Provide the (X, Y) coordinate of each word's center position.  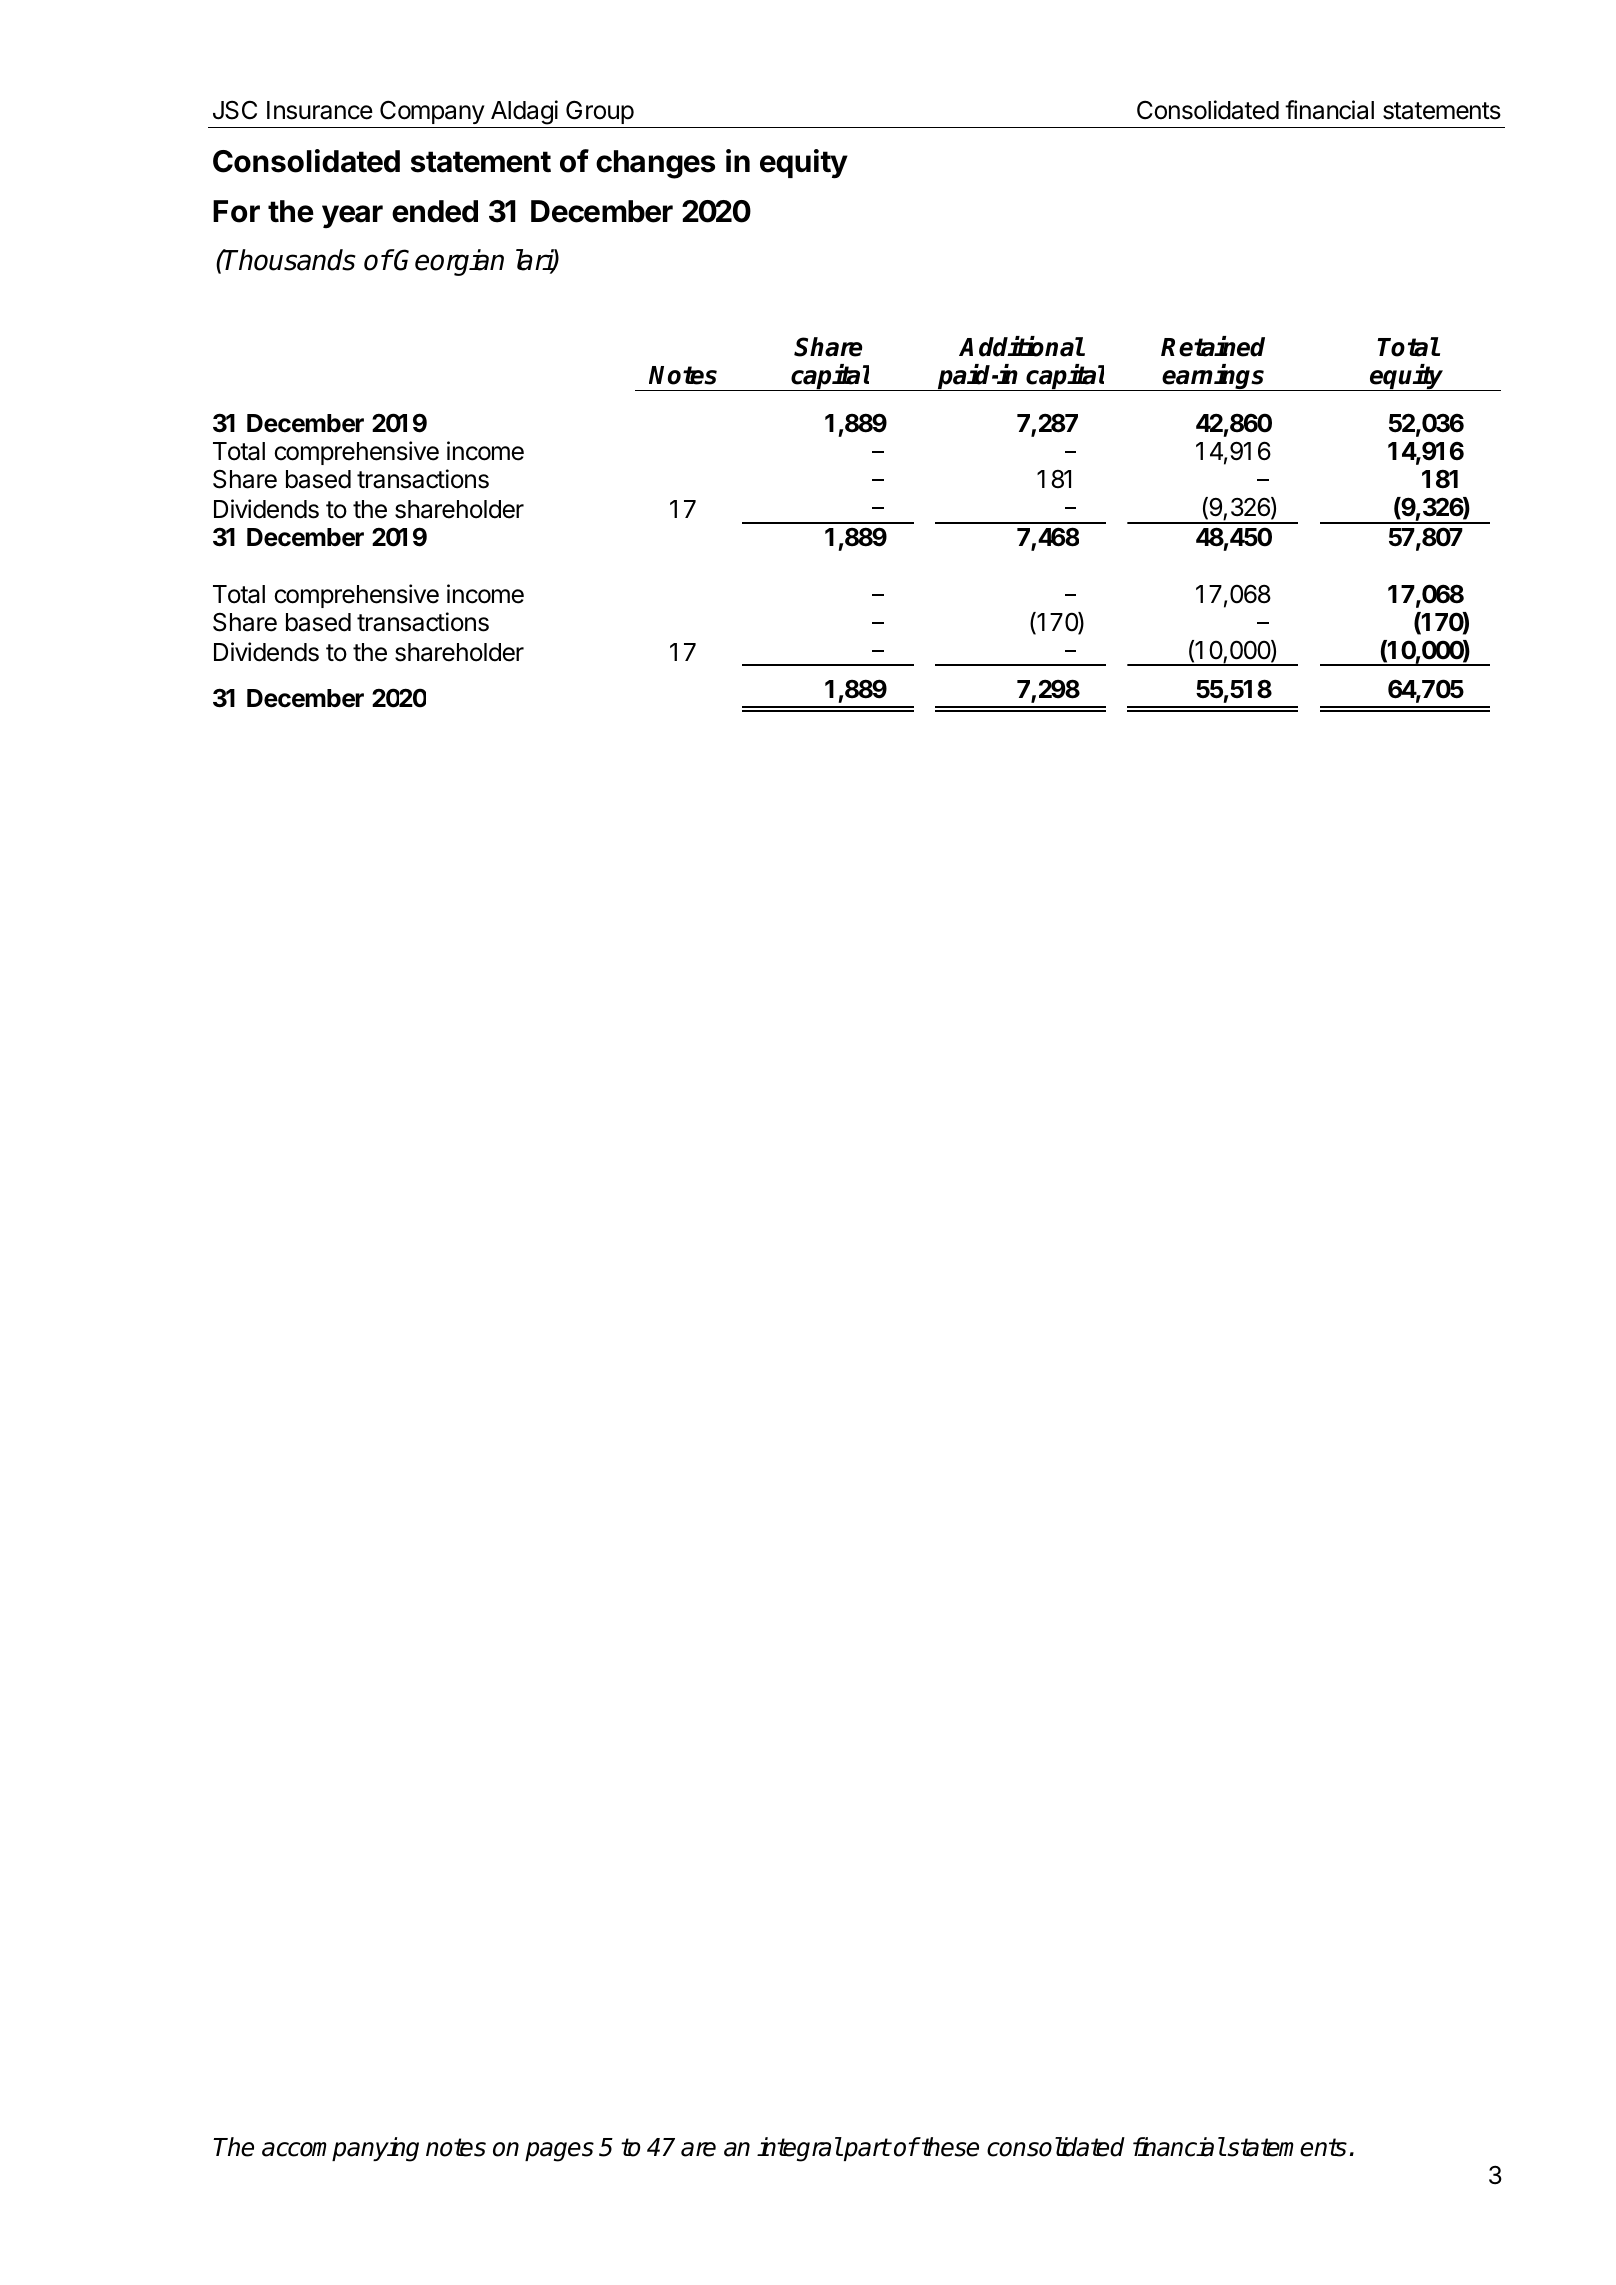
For (236, 211)
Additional (1021, 346)
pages (559, 2152)
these (949, 2147)
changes (655, 164)
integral (799, 2149)
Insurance (320, 110)
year (352, 216)
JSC (235, 110)
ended (435, 211)
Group (600, 112)
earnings (1214, 377)
